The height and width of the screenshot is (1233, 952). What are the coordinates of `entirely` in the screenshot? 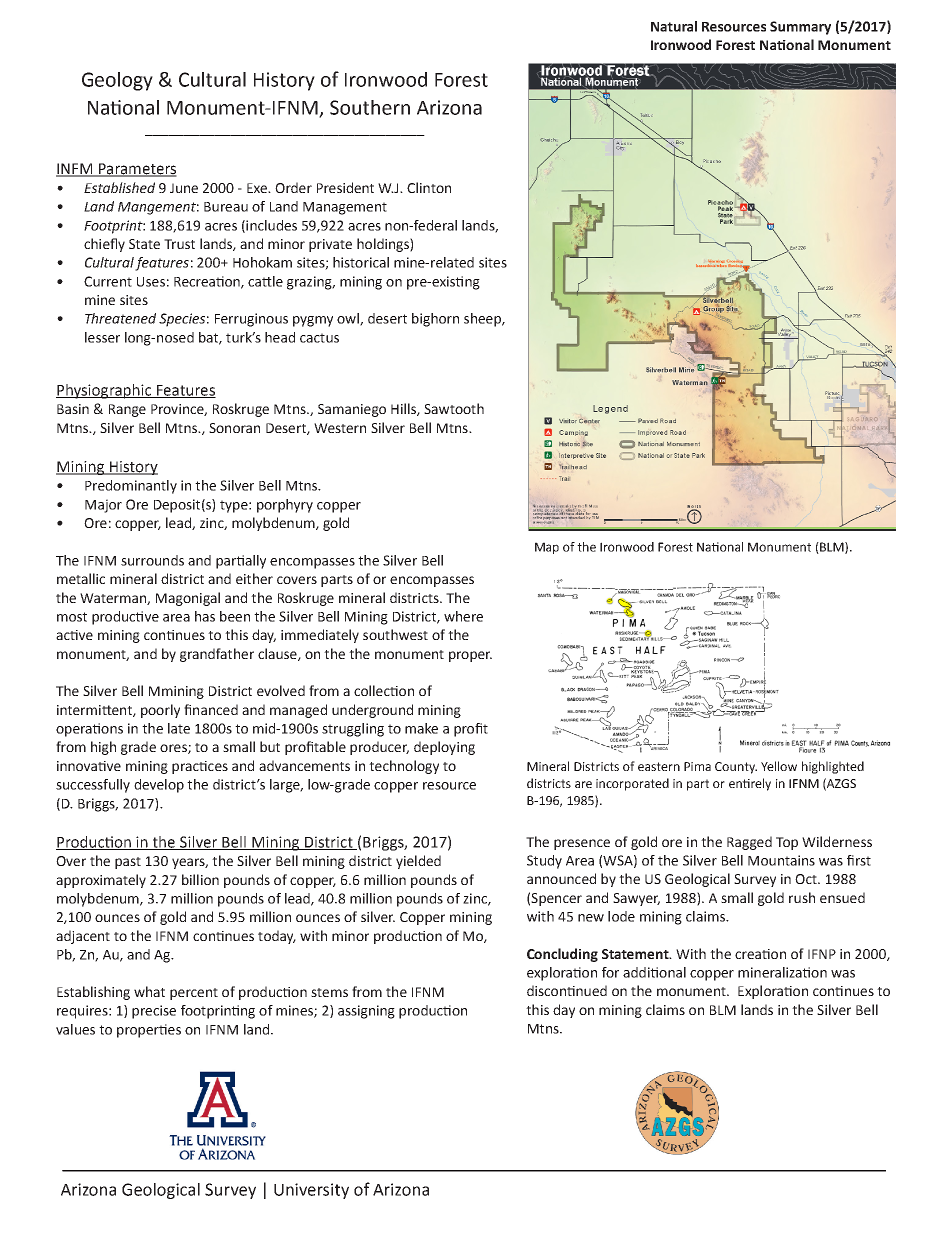 It's located at (750, 784).
